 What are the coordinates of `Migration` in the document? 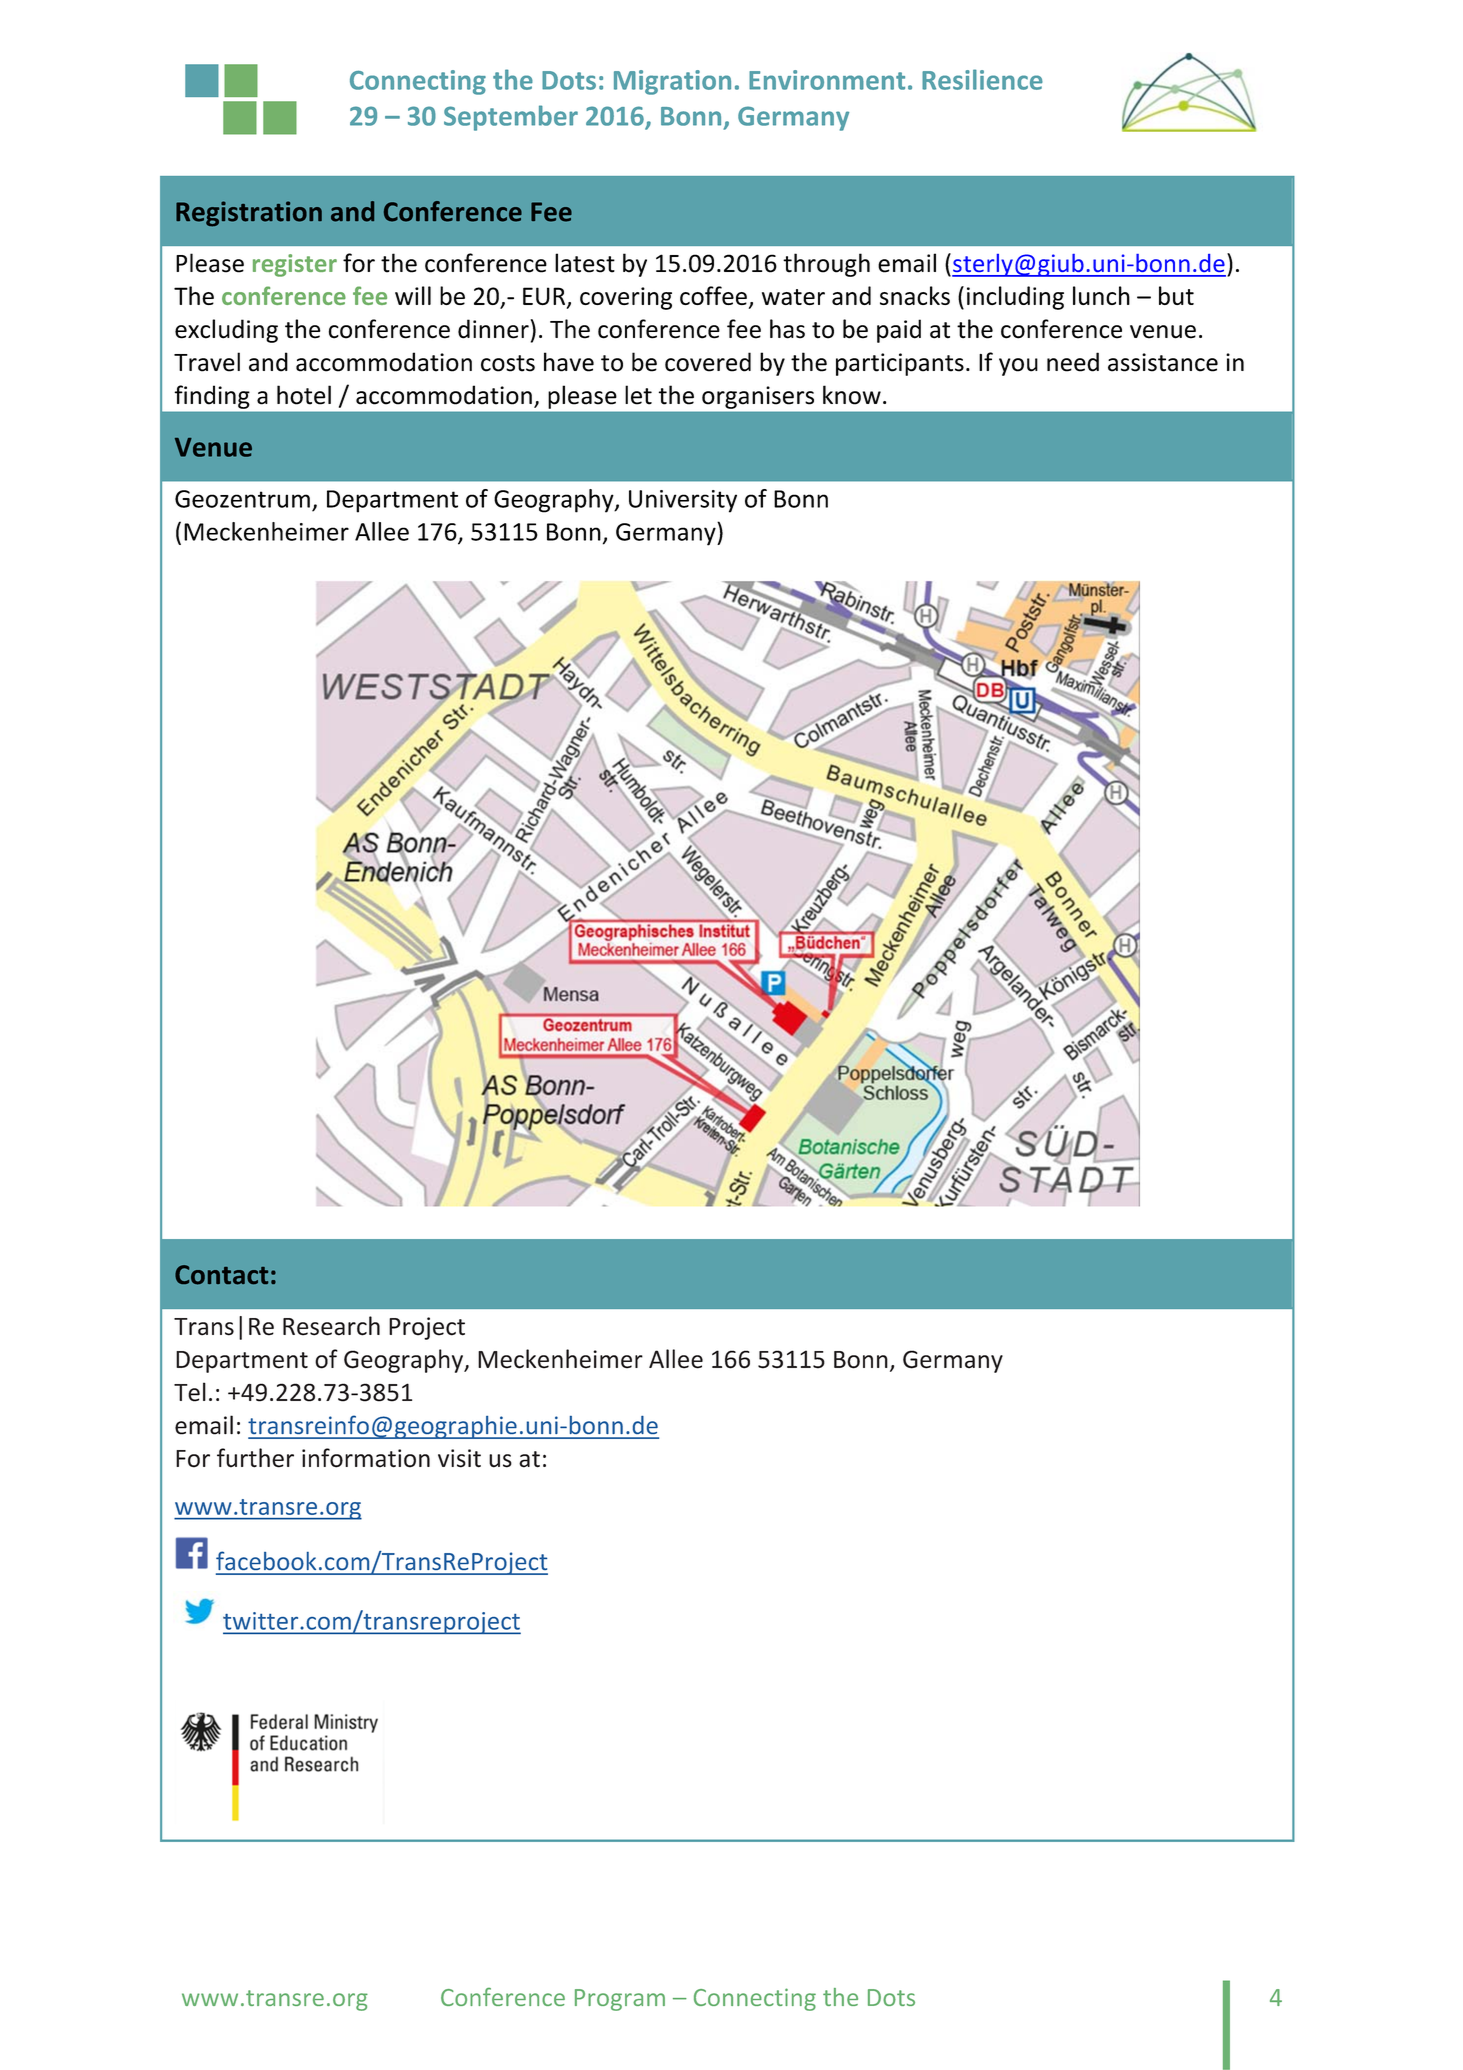 It's located at (672, 82).
